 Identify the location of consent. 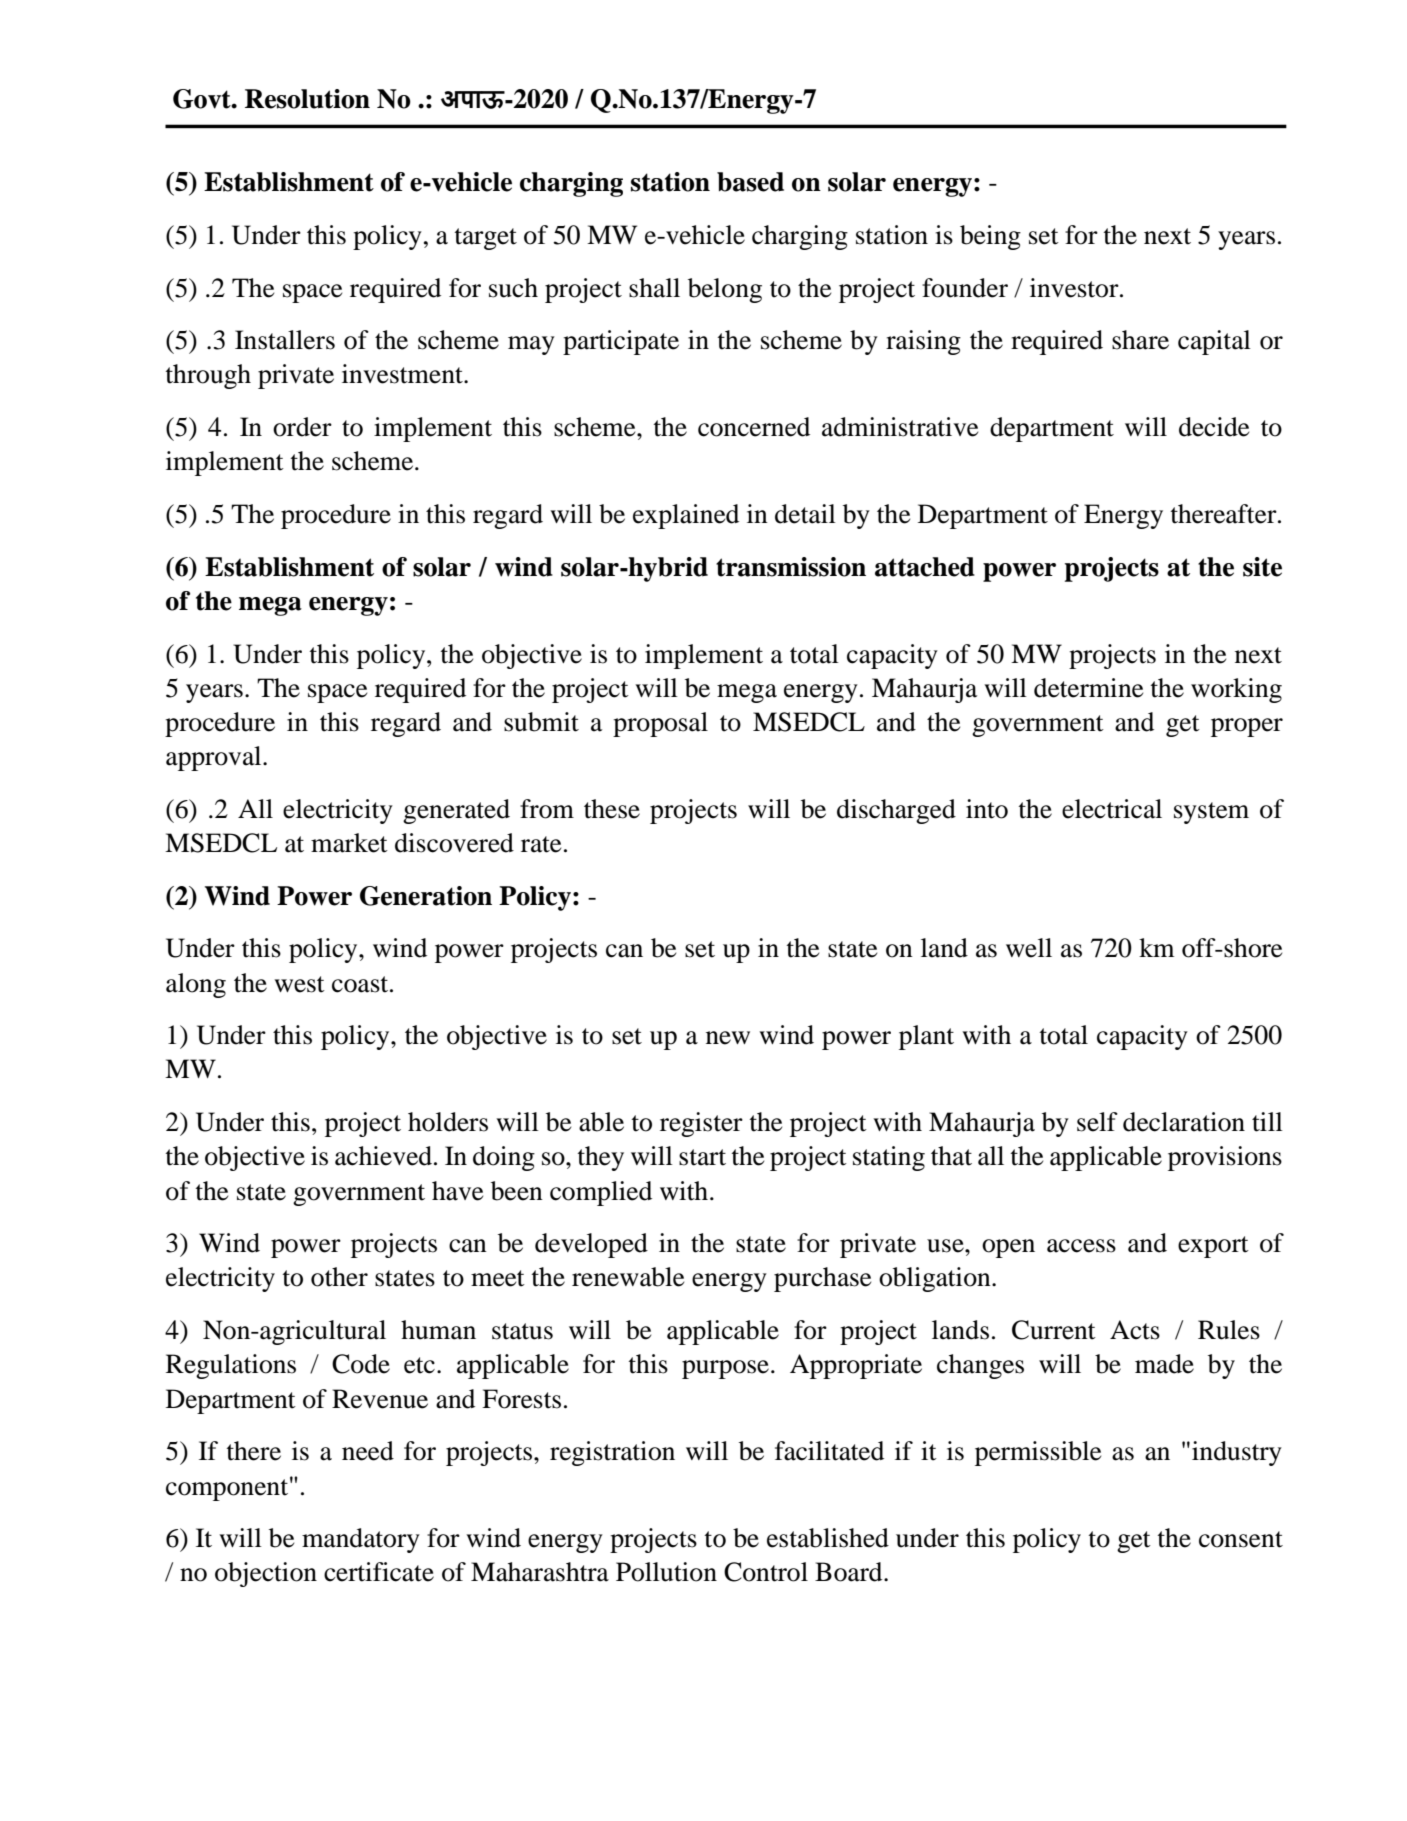
(1241, 1539).
